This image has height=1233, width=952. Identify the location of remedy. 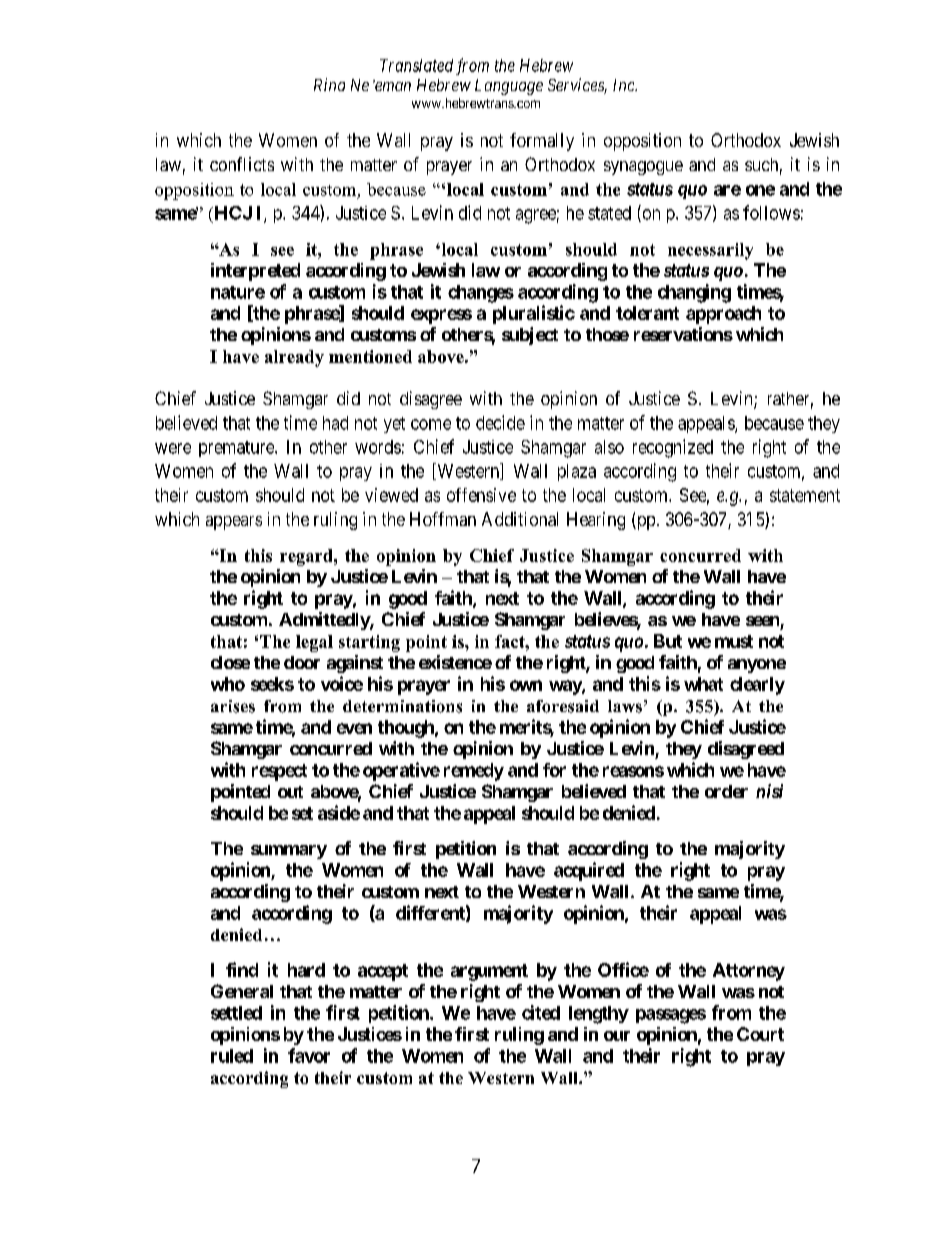
(474, 772).
